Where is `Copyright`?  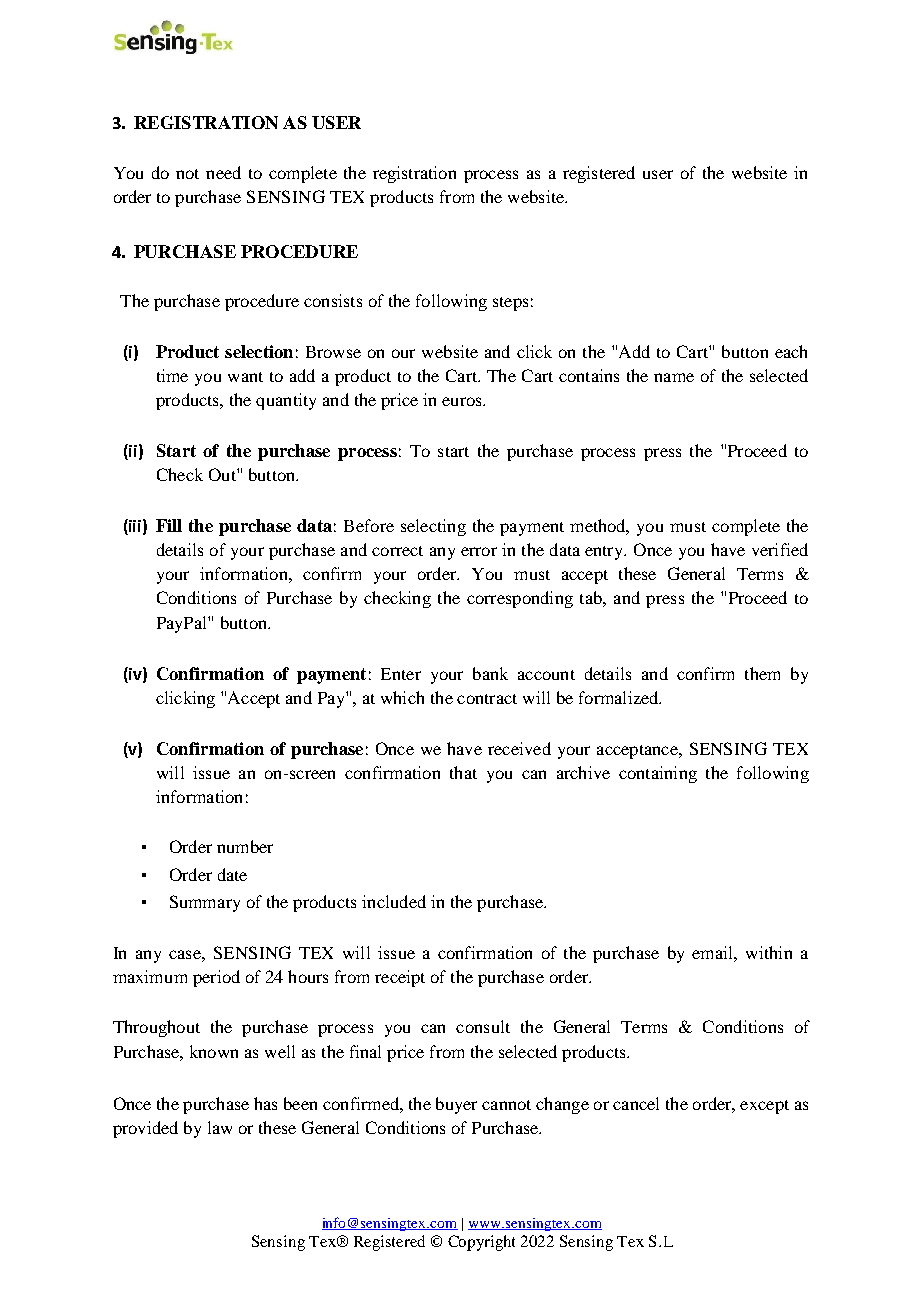
Copyright is located at coordinates (481, 1243).
